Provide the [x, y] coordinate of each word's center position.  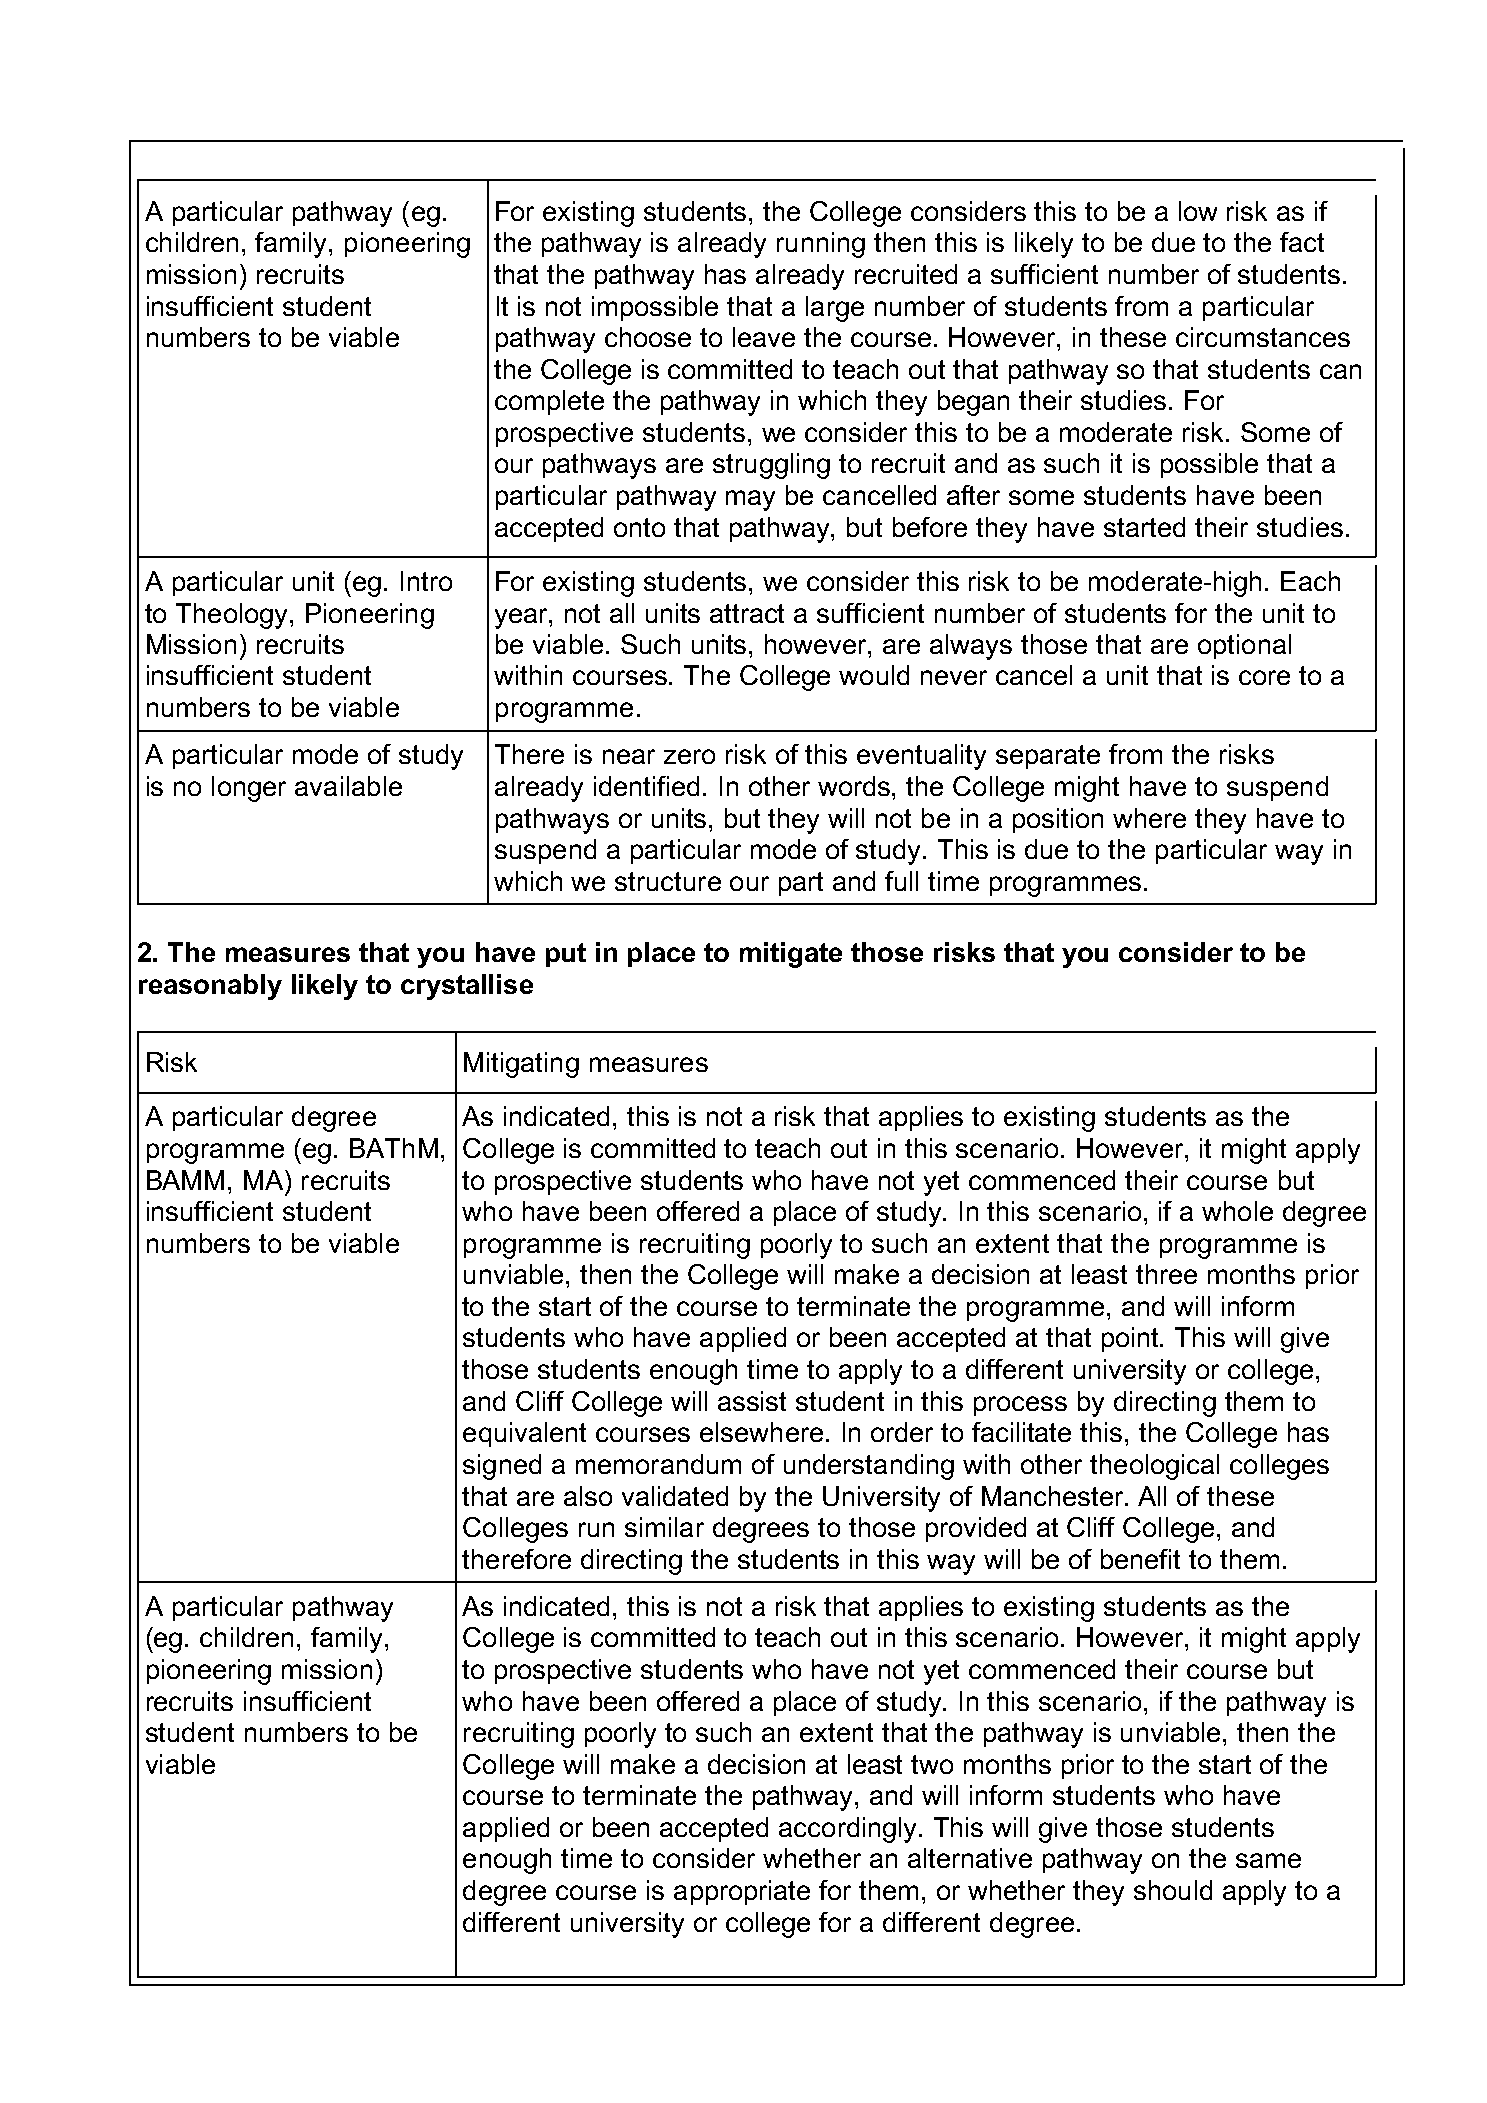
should [1173, 1890]
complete [549, 402]
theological [1154, 1467]
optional [1244, 646]
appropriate [742, 1892]
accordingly [849, 1830]
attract [747, 613]
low [1198, 211]
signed [502, 1467]
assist [752, 1401]
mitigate [791, 955]
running [821, 245]
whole [1237, 1211]
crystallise [467, 987]
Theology [233, 616]
